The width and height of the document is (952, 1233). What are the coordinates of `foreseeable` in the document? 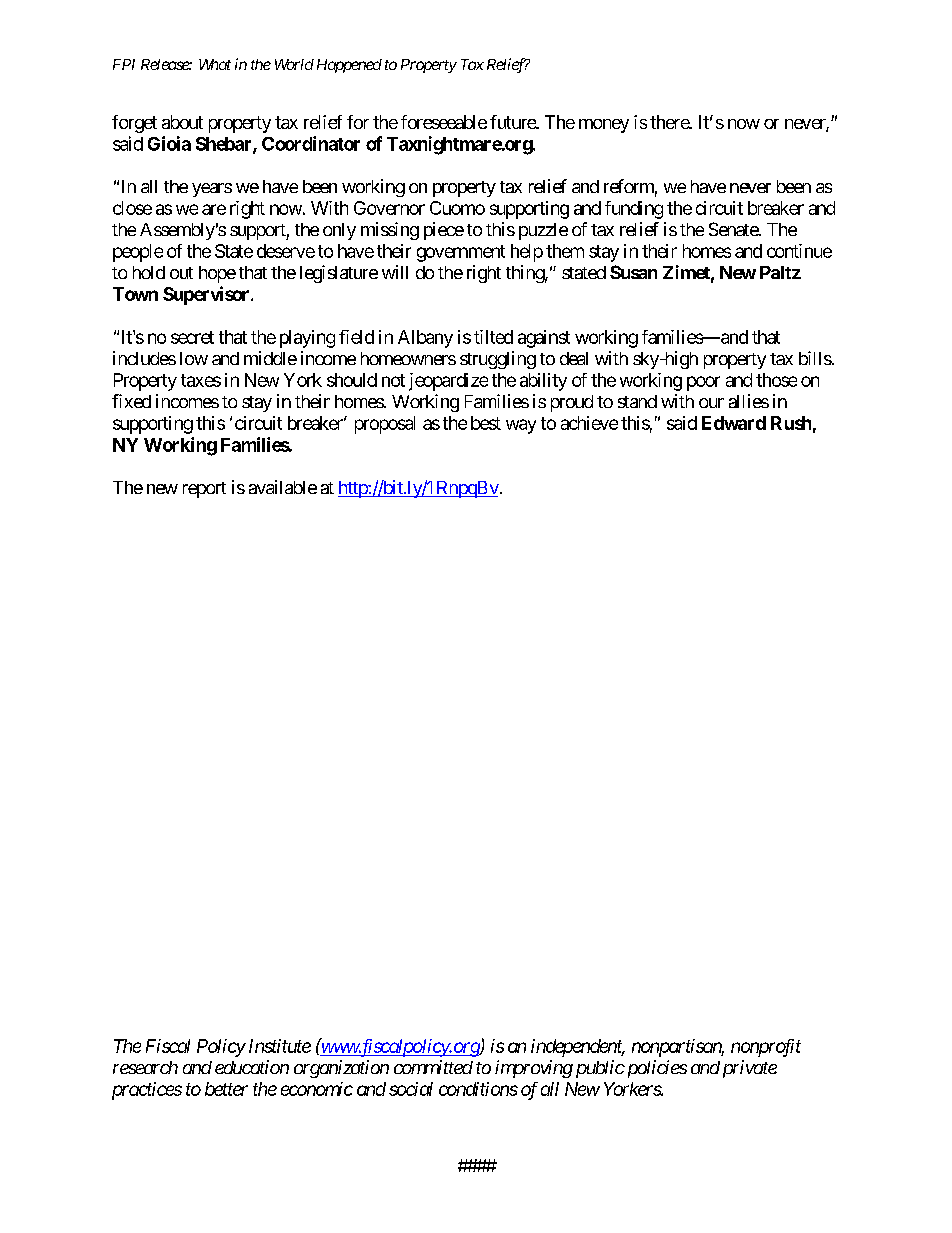 It's located at (444, 122).
